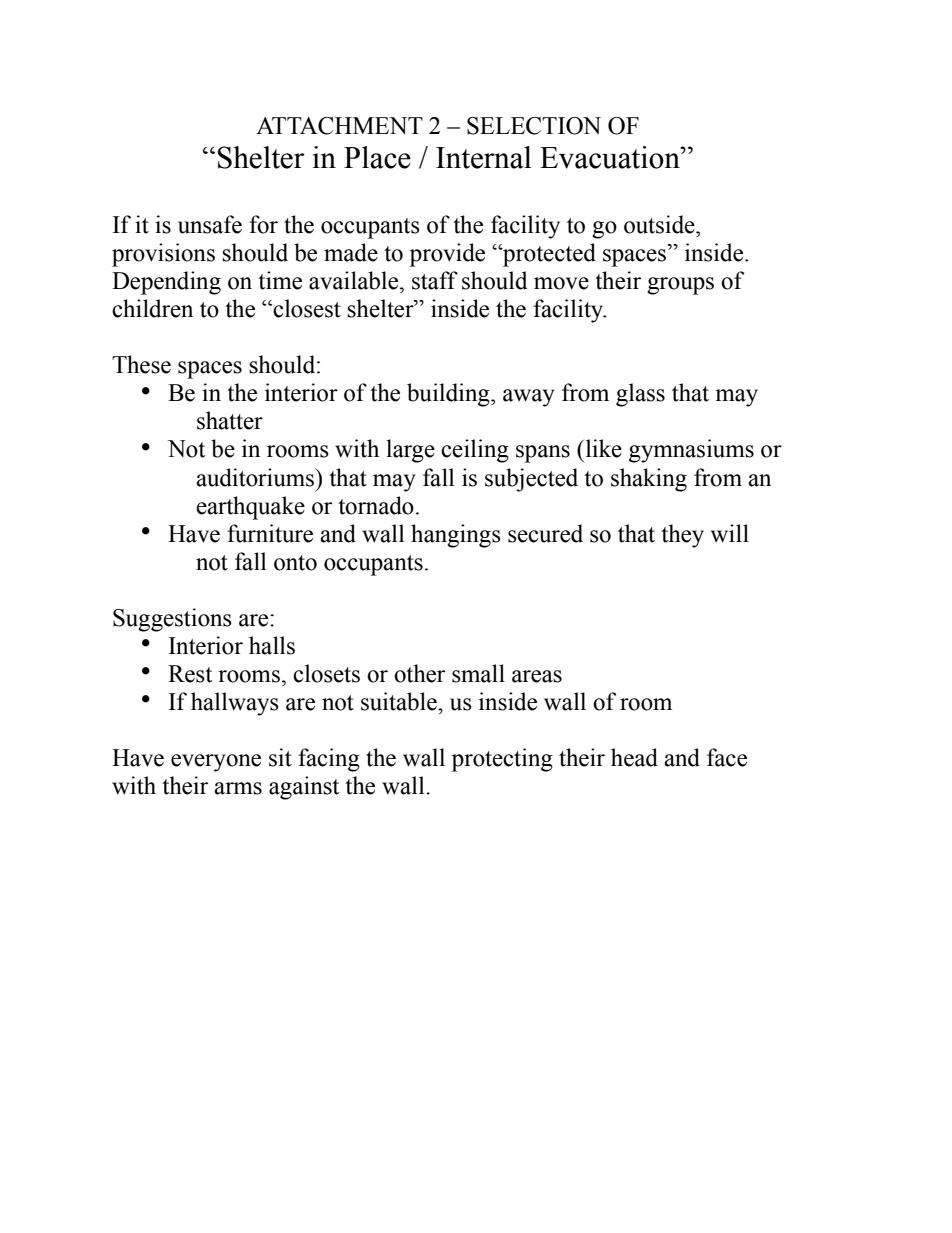 The width and height of the screenshot is (952, 1233). I want to click on Evacuation, so click(611, 157).
